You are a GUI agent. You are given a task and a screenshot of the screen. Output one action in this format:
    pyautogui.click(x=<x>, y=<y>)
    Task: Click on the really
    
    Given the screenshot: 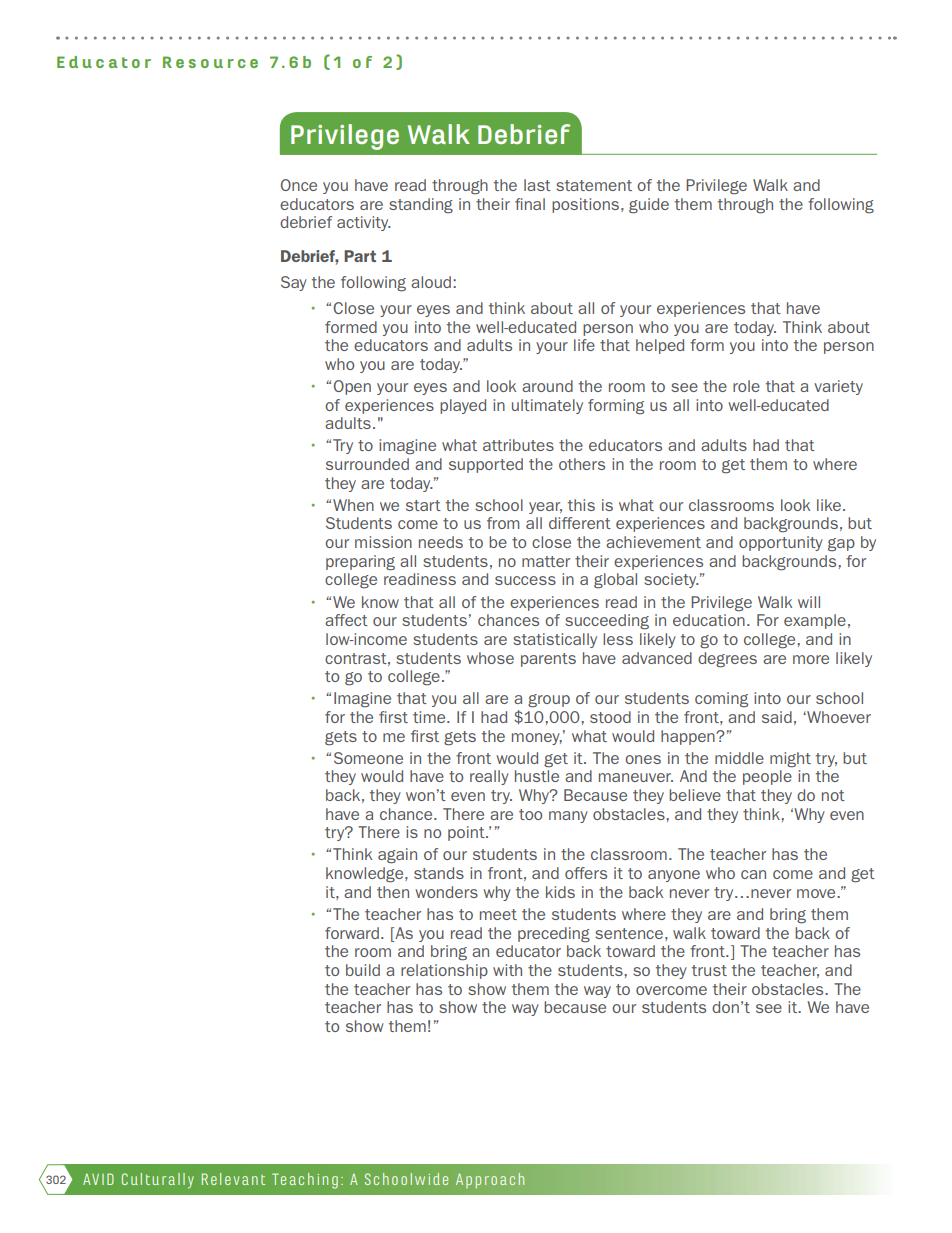 What is the action you would take?
    pyautogui.click(x=489, y=777)
